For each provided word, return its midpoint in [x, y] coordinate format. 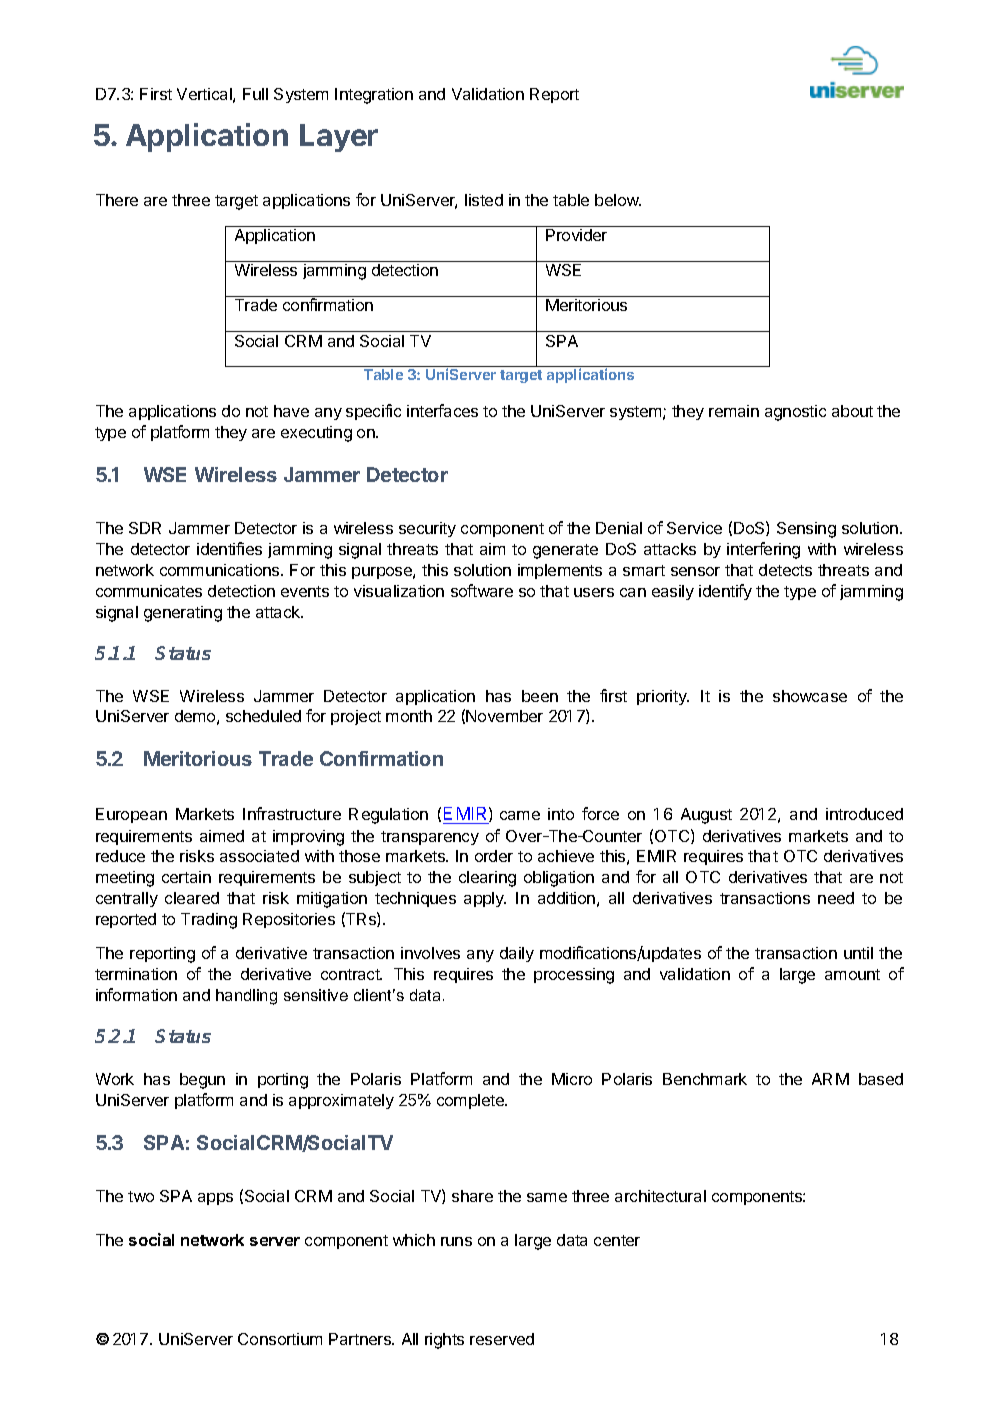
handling [246, 997]
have [291, 411]
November [504, 716]
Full [255, 94]
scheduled [263, 716]
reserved [502, 1339]
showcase [810, 696]
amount [852, 974]
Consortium [280, 1339]
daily [517, 954]
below [618, 200]
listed [484, 200]
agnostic [795, 413]
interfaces [442, 410]
